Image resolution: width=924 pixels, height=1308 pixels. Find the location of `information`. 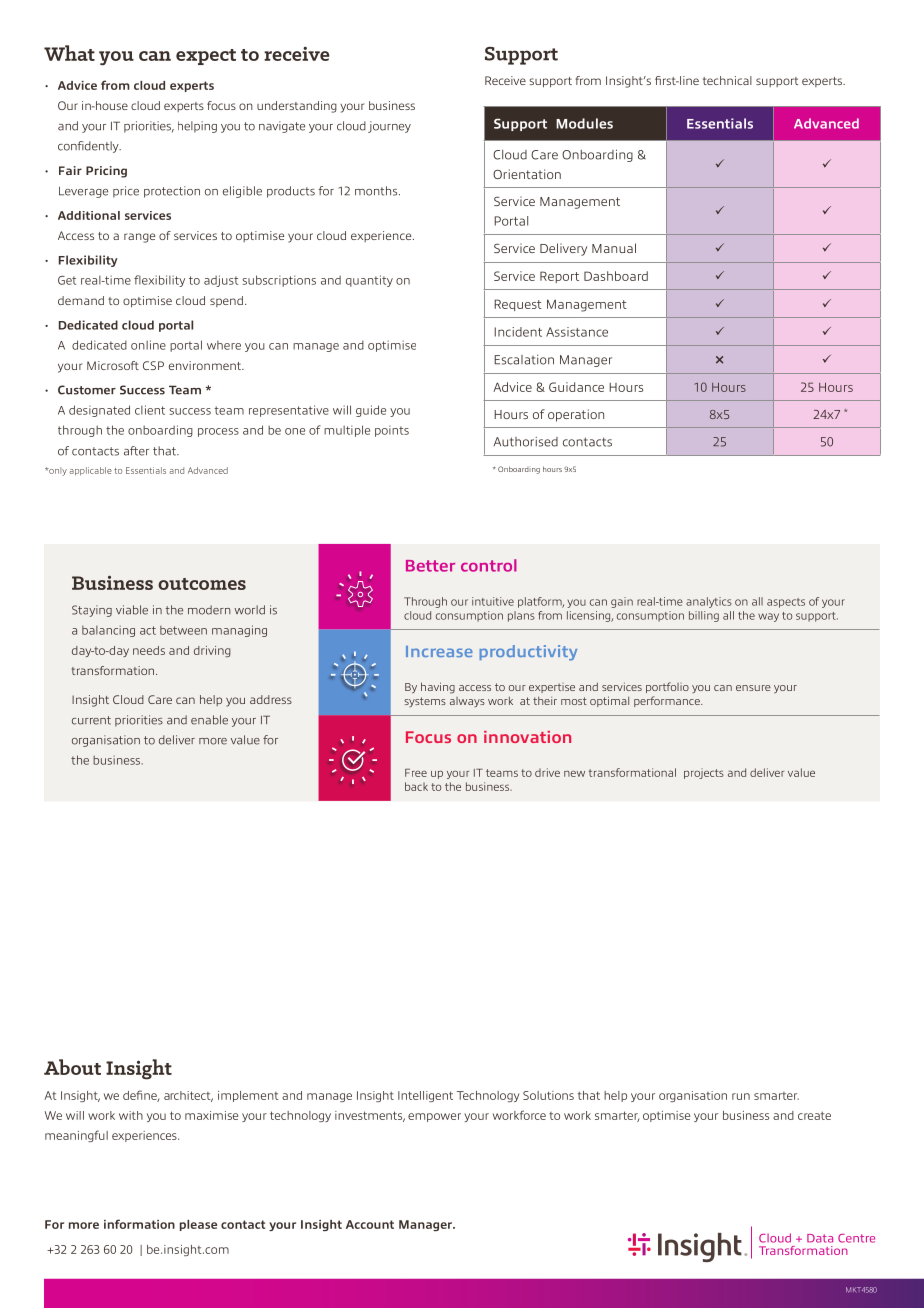

information is located at coordinates (139, 1224).
